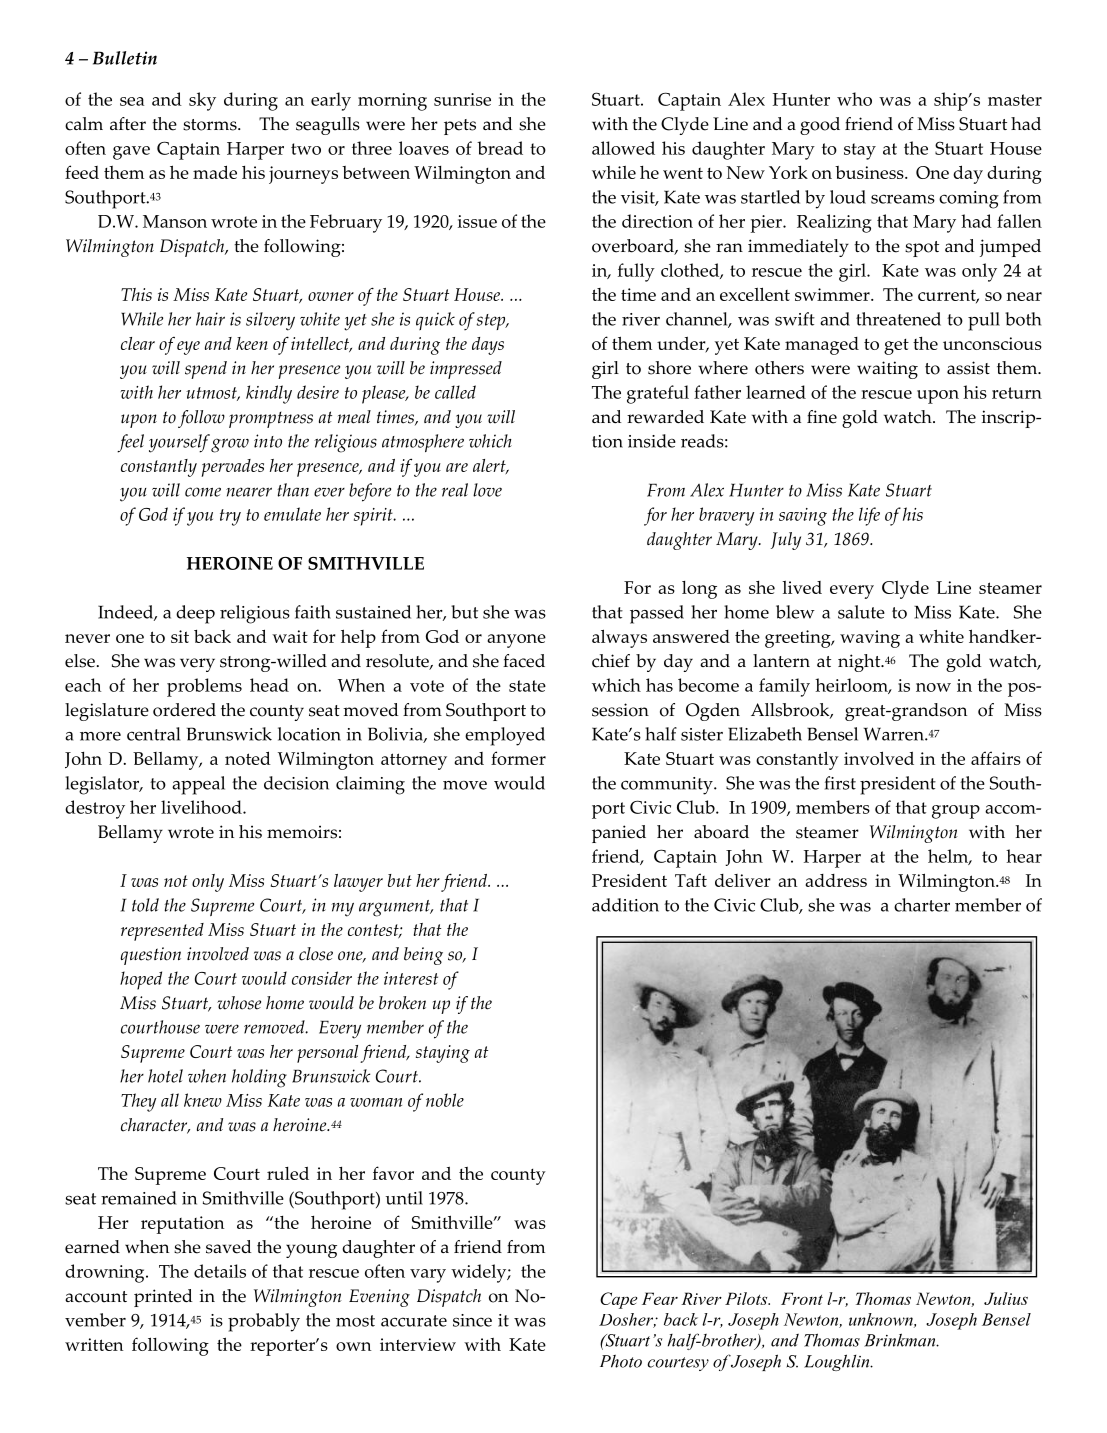 The height and width of the screenshot is (1433, 1107). What do you see at coordinates (445, 1100) in the screenshot?
I see `noble` at bounding box center [445, 1100].
